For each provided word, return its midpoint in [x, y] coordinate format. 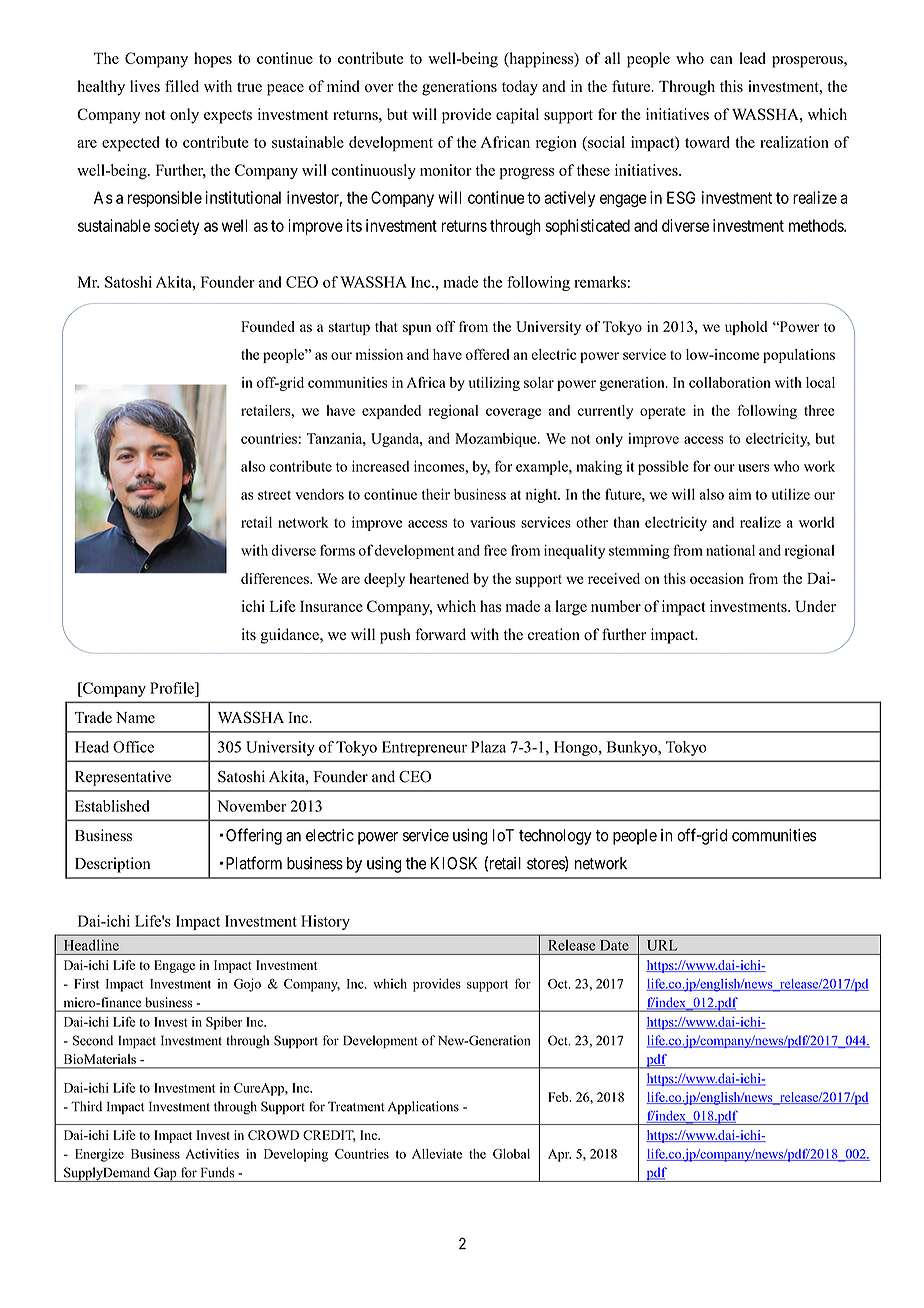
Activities [212, 1154]
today [520, 88]
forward [440, 634]
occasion [717, 578]
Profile [173, 688]
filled [182, 86]
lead [752, 58]
